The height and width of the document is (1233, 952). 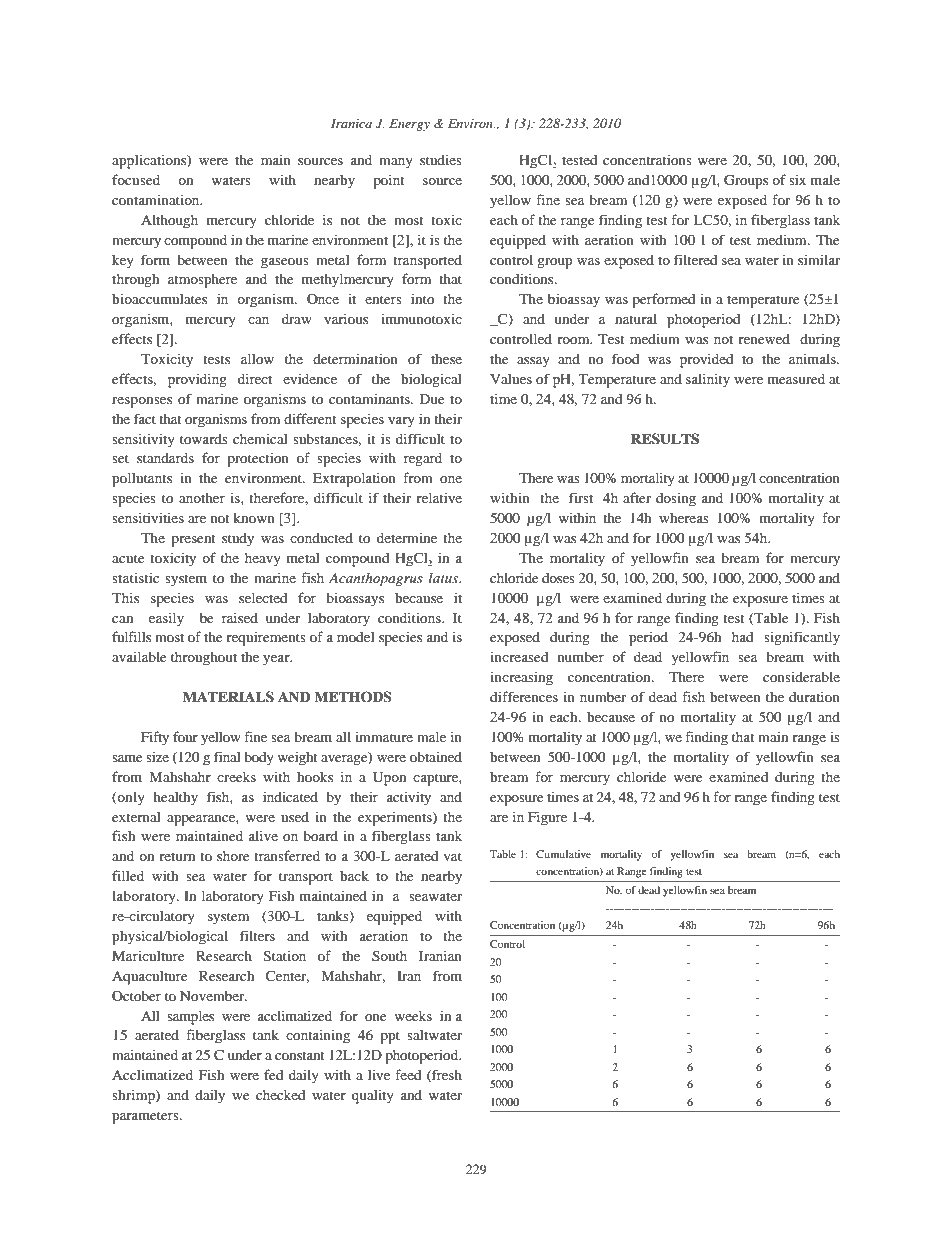 What do you see at coordinates (797, 179) in the document?
I see `six` at bounding box center [797, 179].
